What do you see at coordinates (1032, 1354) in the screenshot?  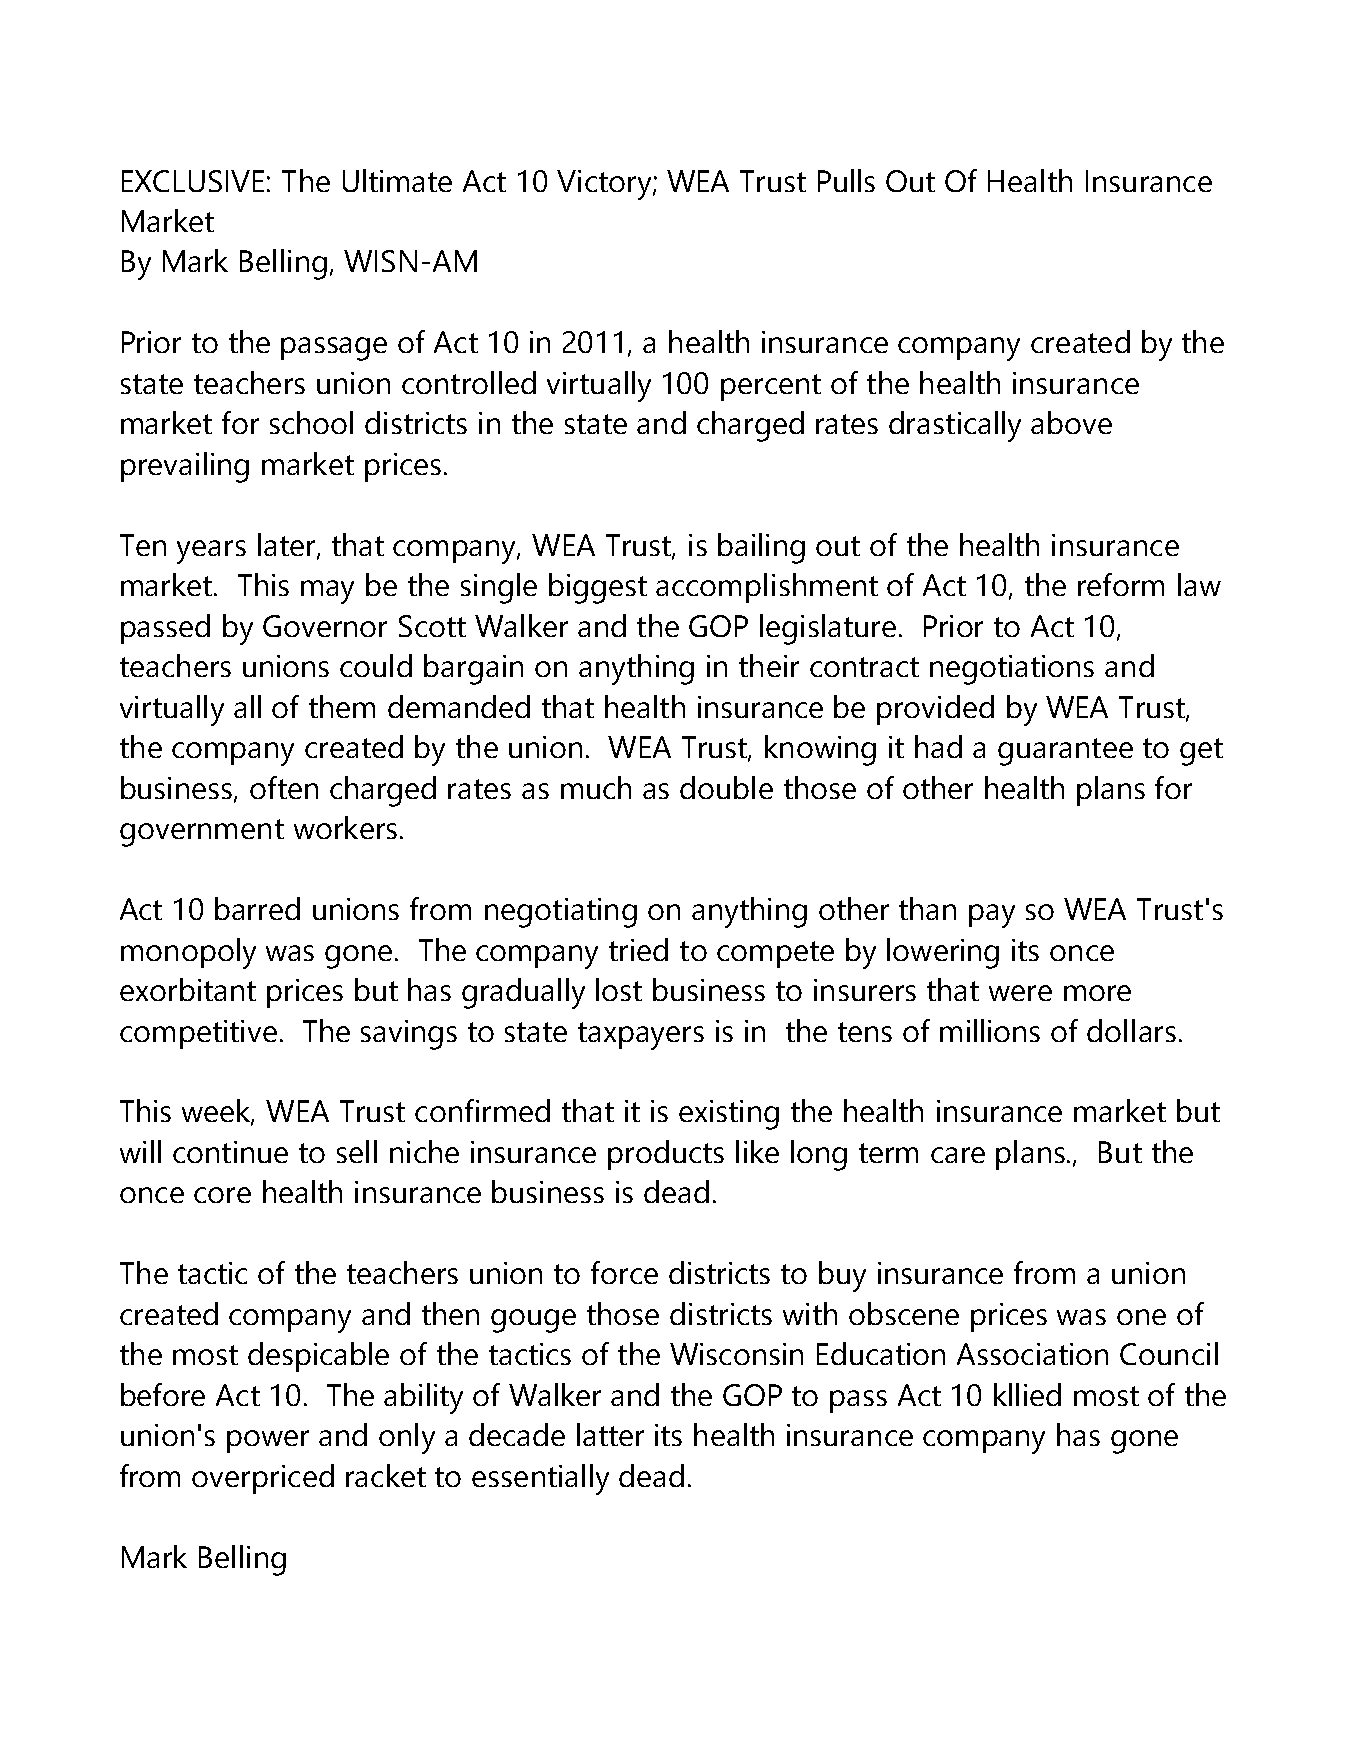 I see `Association` at bounding box center [1032, 1354].
